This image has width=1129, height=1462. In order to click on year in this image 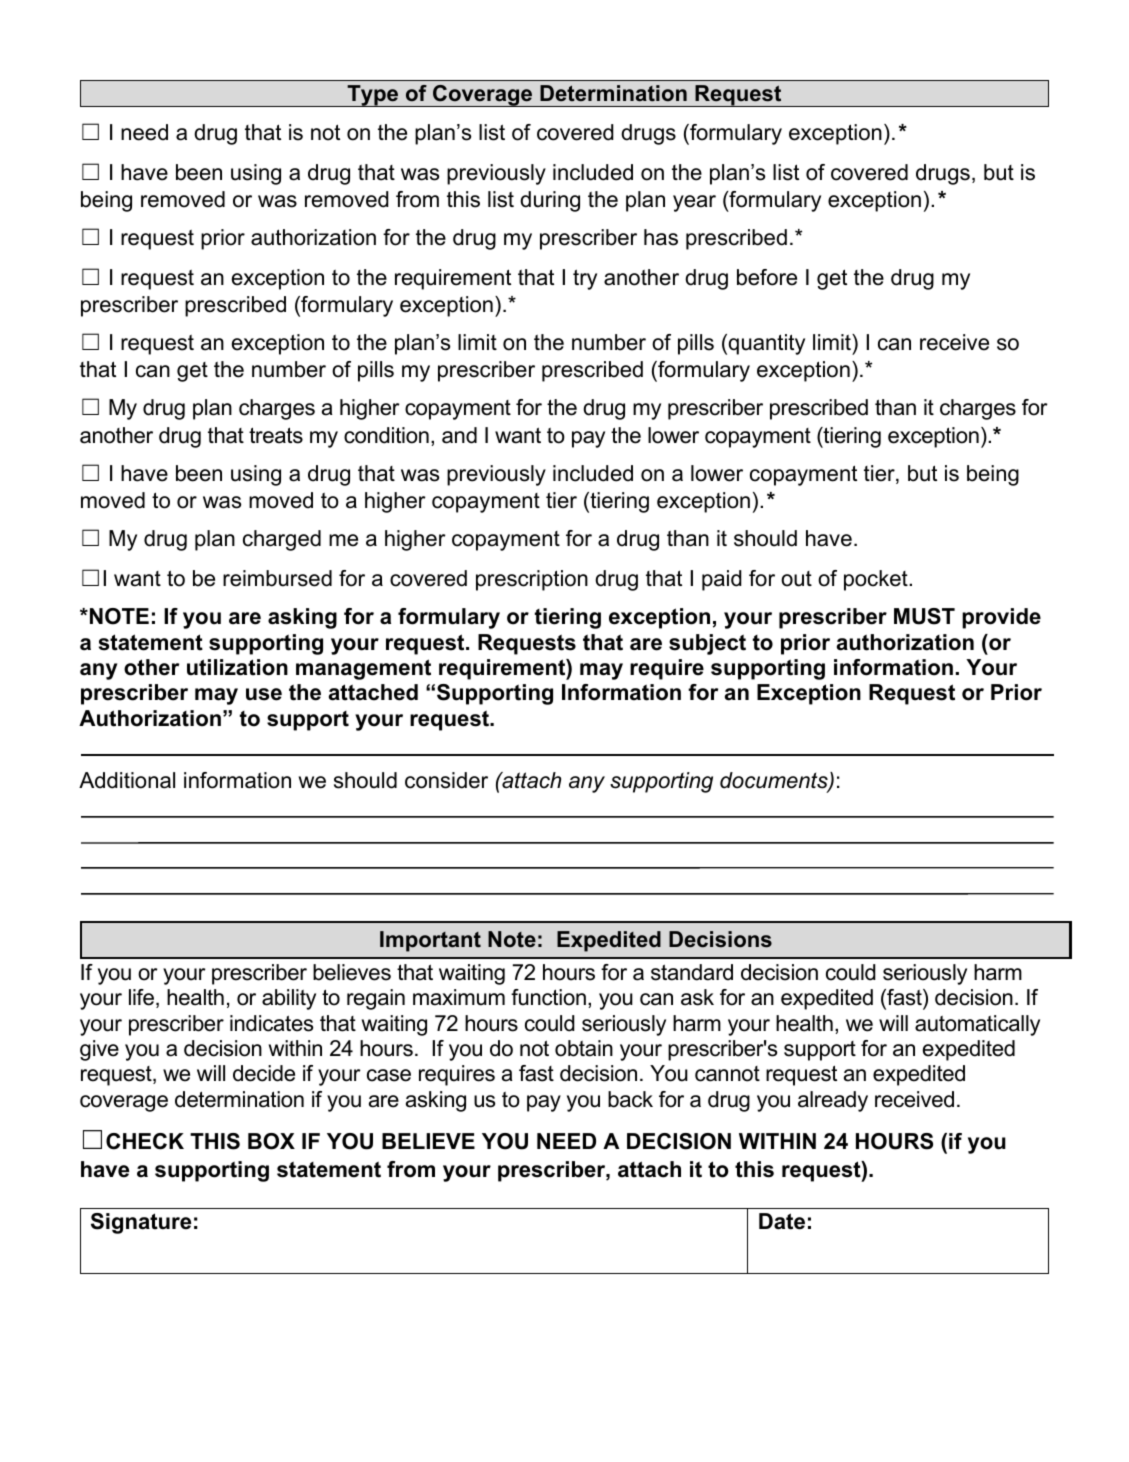, I will do `click(694, 203)`.
